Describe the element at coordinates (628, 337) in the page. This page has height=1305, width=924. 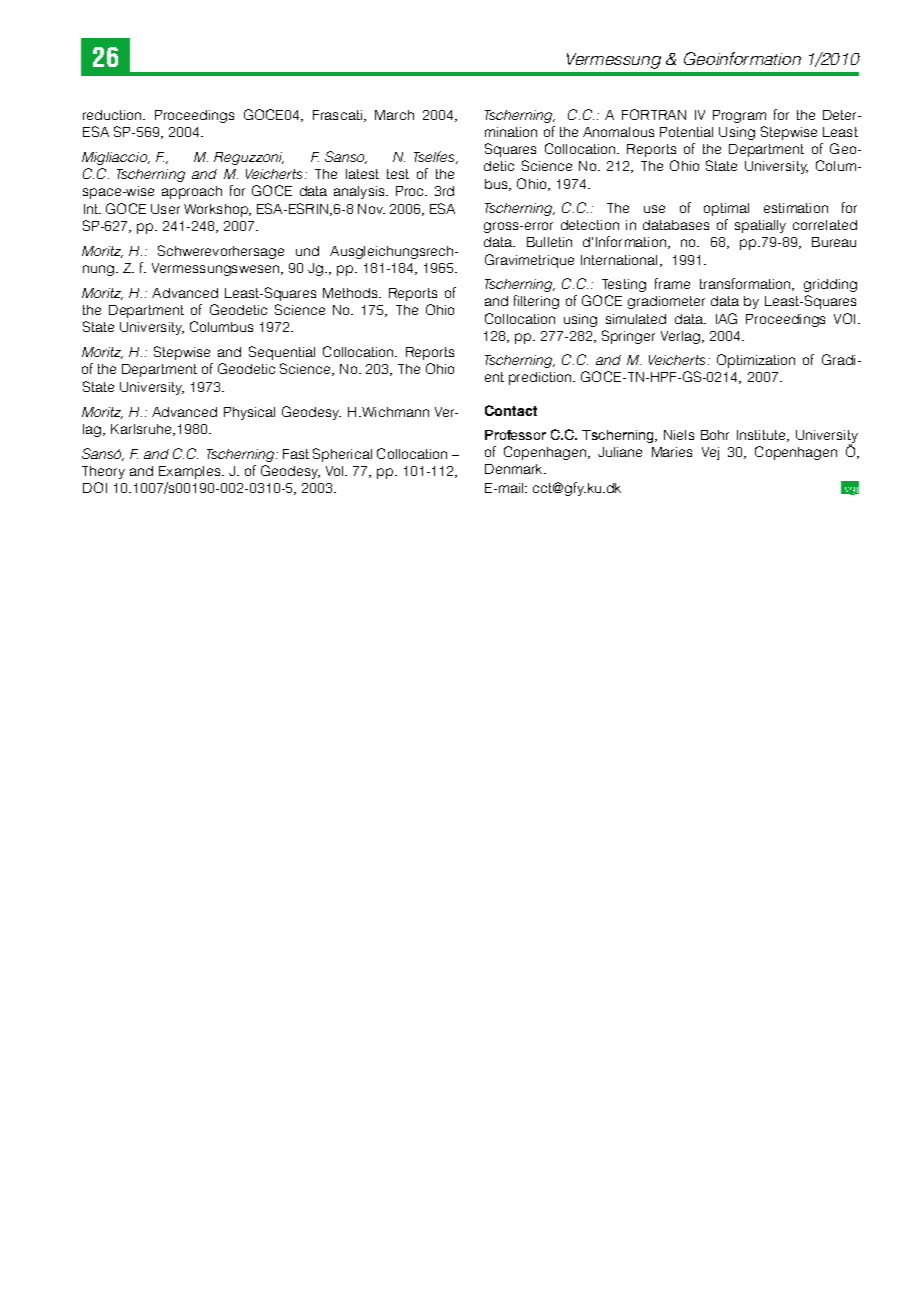
I see `Springer` at that location.
